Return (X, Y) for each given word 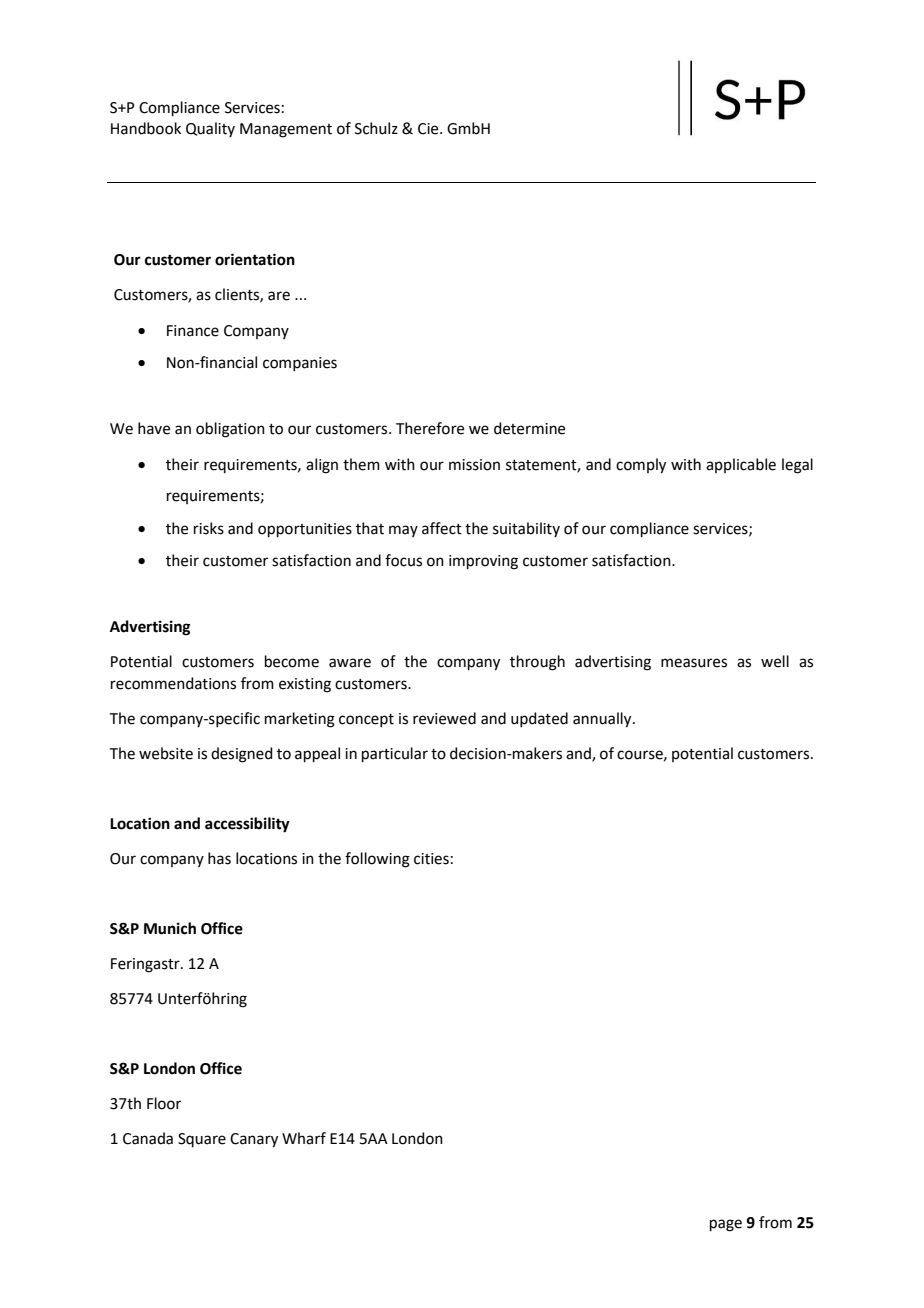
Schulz (376, 128)
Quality (210, 129)
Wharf (304, 1138)
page (726, 1225)
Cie (429, 129)
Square (202, 1140)
